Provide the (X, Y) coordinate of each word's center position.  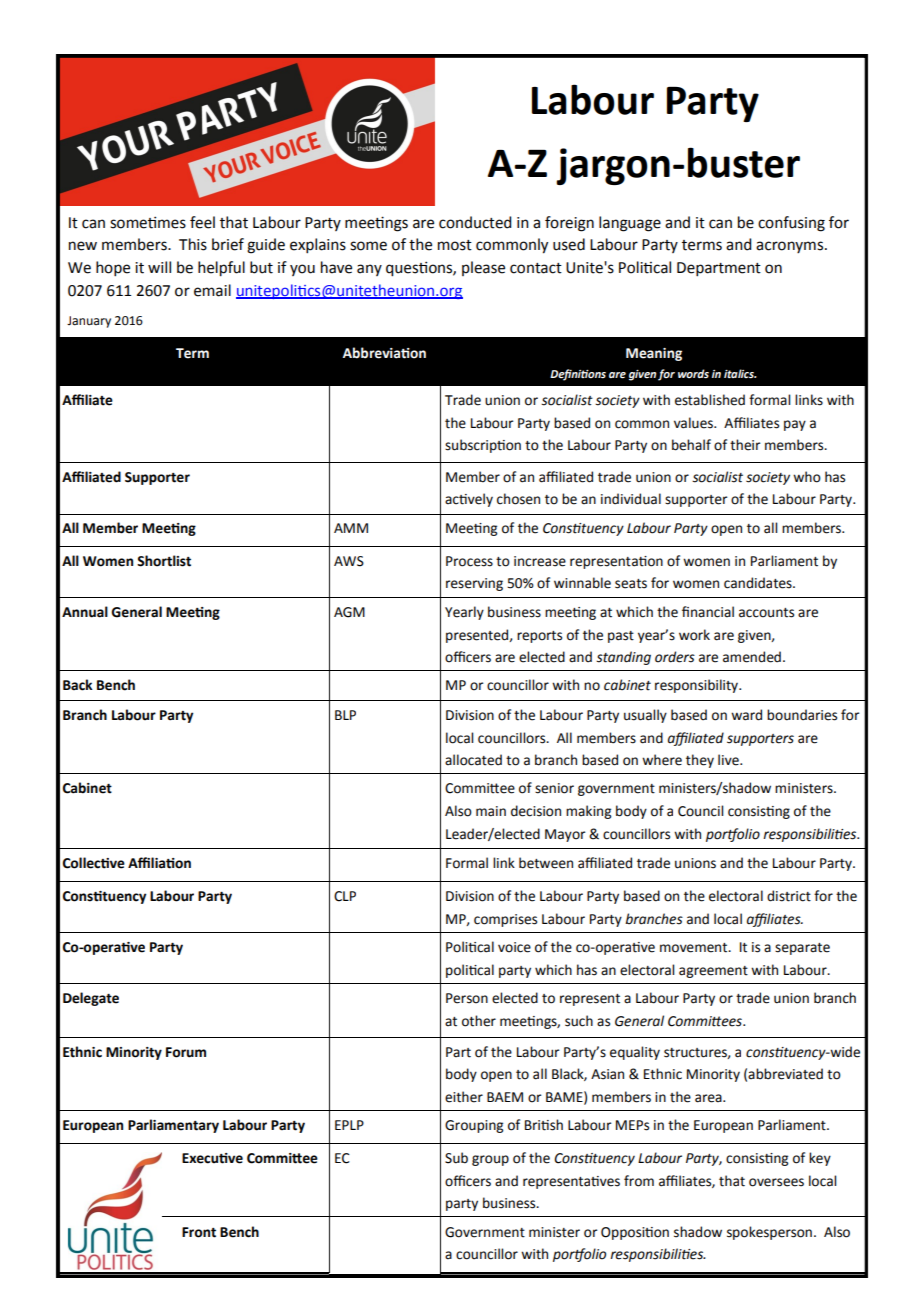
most (455, 245)
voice (514, 947)
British (544, 1125)
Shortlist (164, 561)
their (745, 445)
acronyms (791, 247)
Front (199, 1232)
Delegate (91, 999)
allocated (473, 760)
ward (746, 715)
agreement (713, 972)
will (159, 267)
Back (78, 685)
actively (469, 500)
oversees (776, 1182)
